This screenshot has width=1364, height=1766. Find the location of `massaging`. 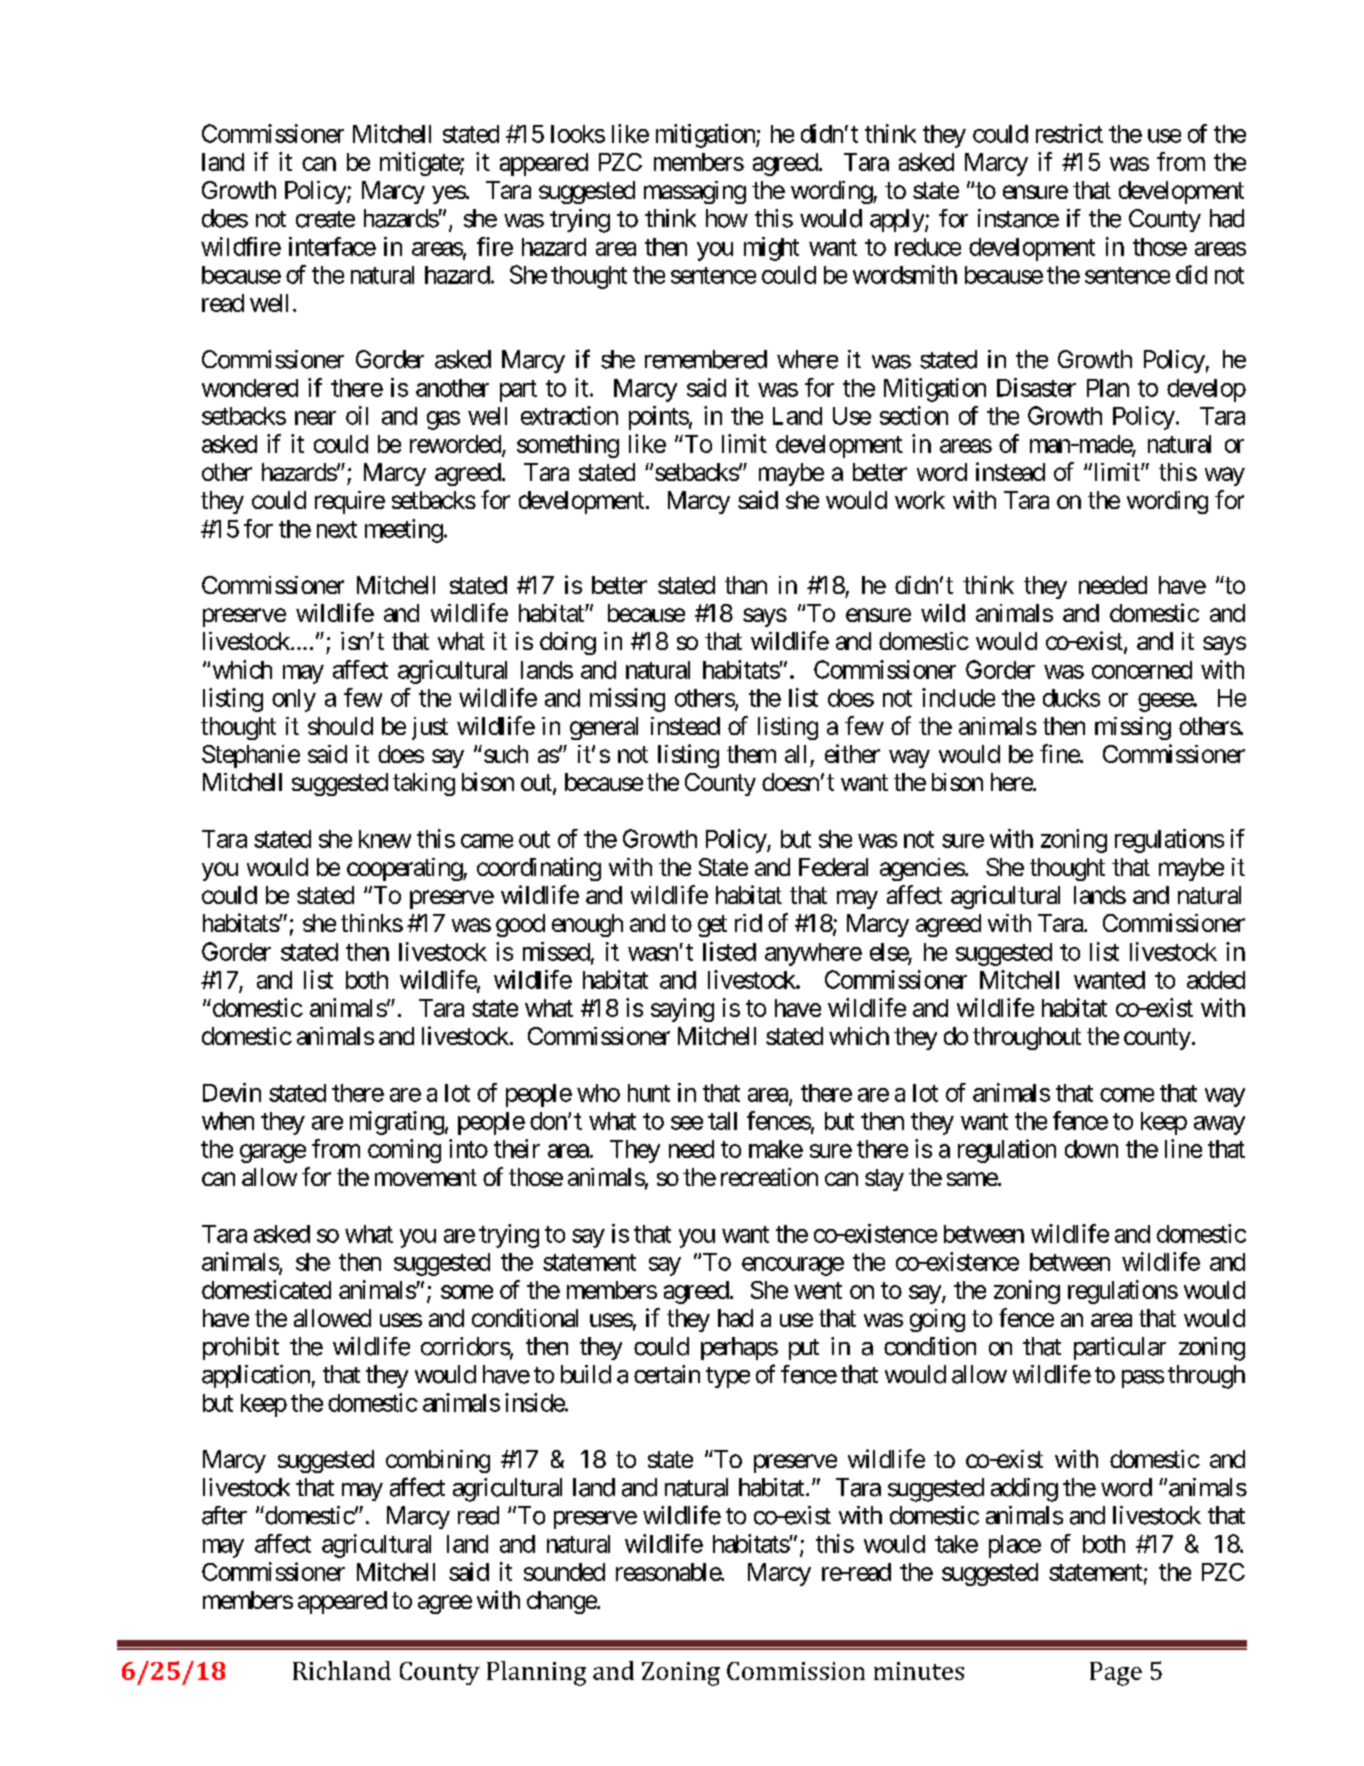

massaging is located at coordinates (695, 192).
